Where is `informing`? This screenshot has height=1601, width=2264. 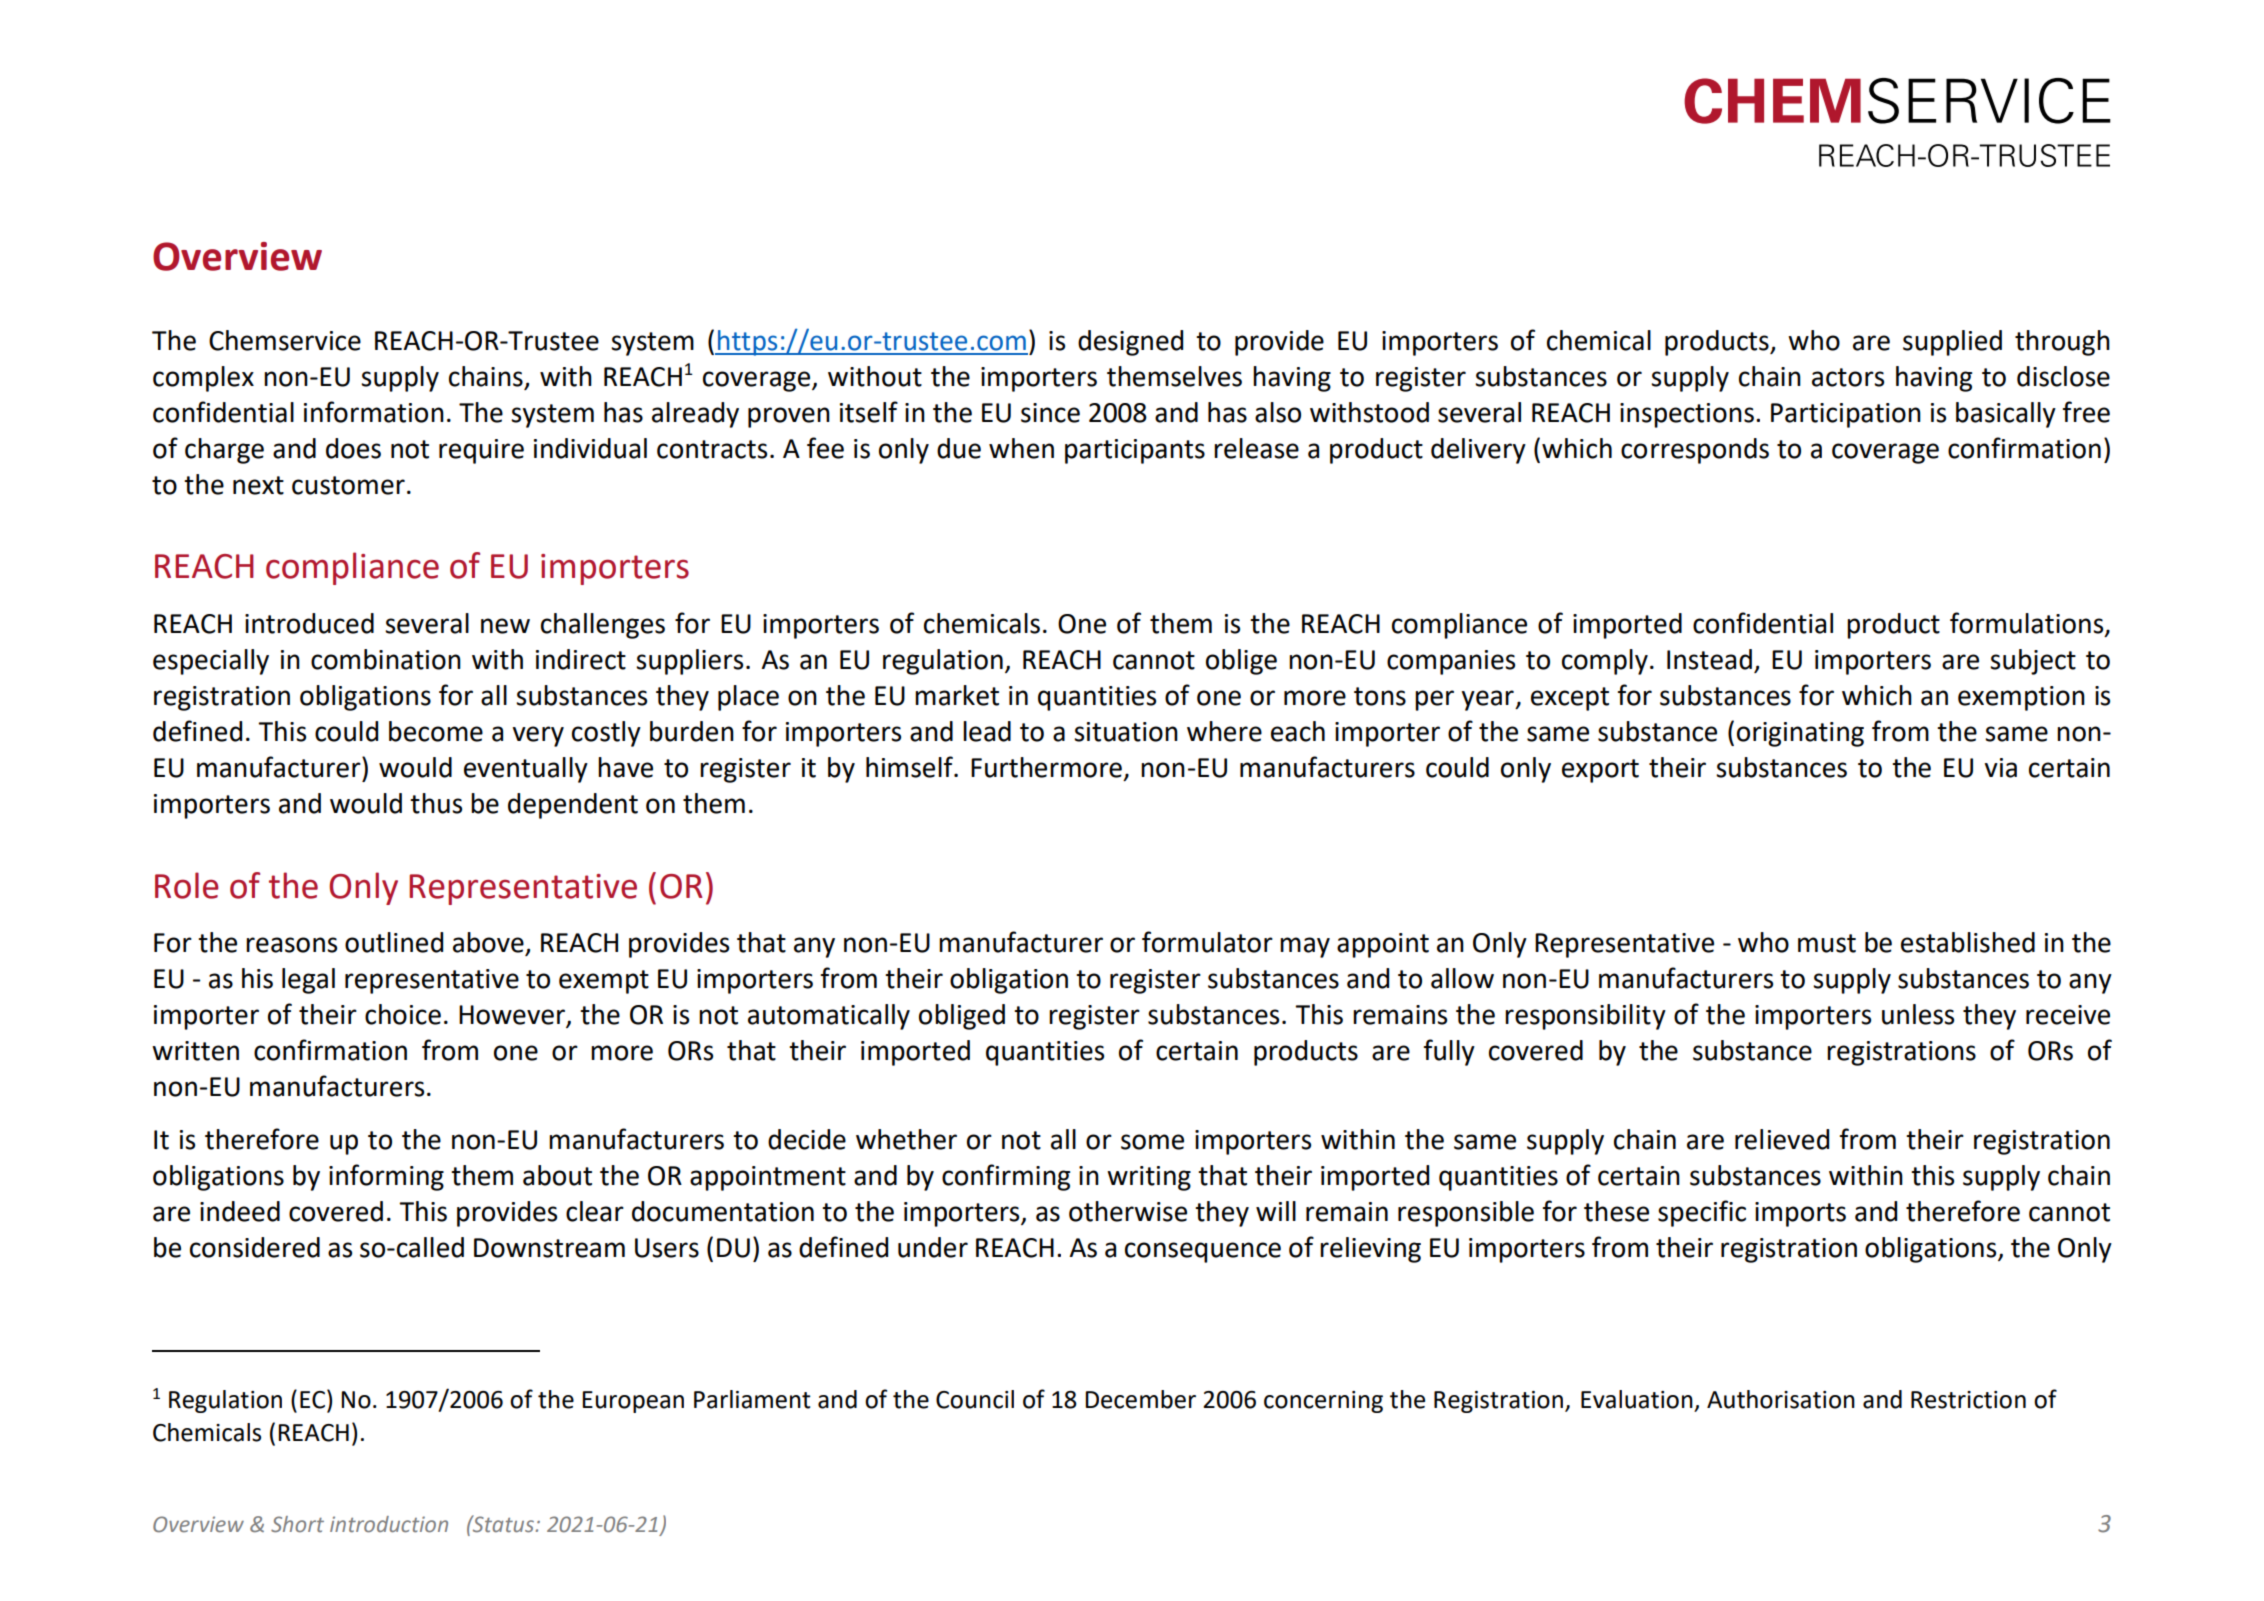 informing is located at coordinates (386, 1177).
